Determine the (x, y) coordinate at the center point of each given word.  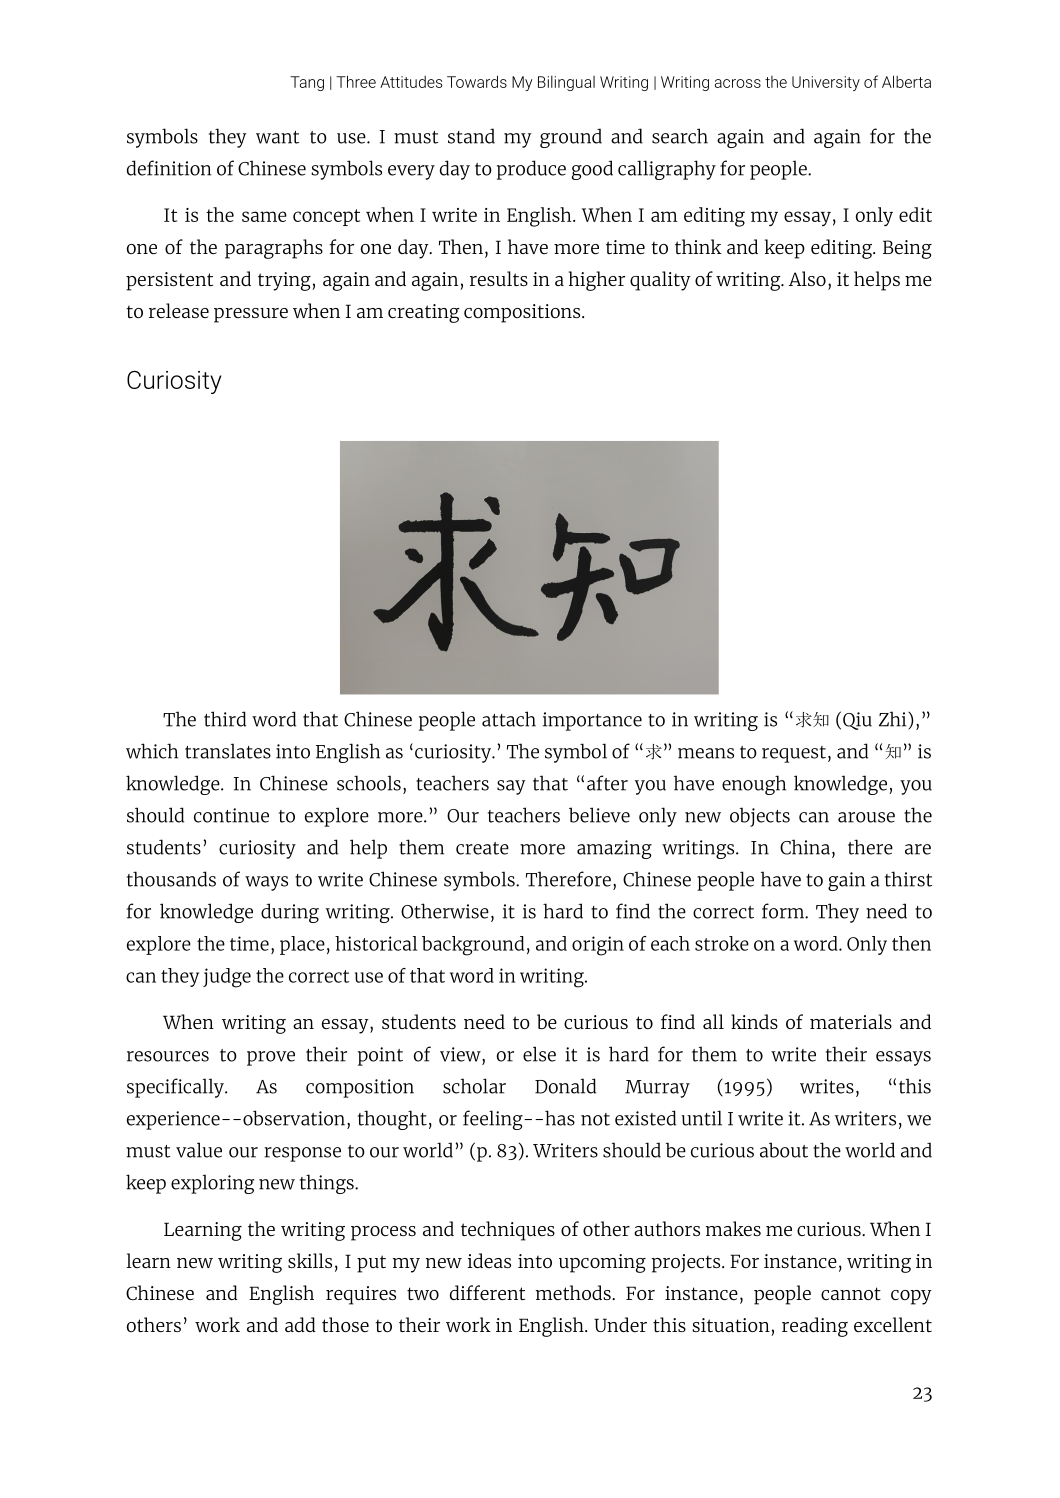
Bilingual (566, 83)
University (826, 83)
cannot (851, 1293)
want (277, 137)
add (300, 1324)
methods (574, 1292)
